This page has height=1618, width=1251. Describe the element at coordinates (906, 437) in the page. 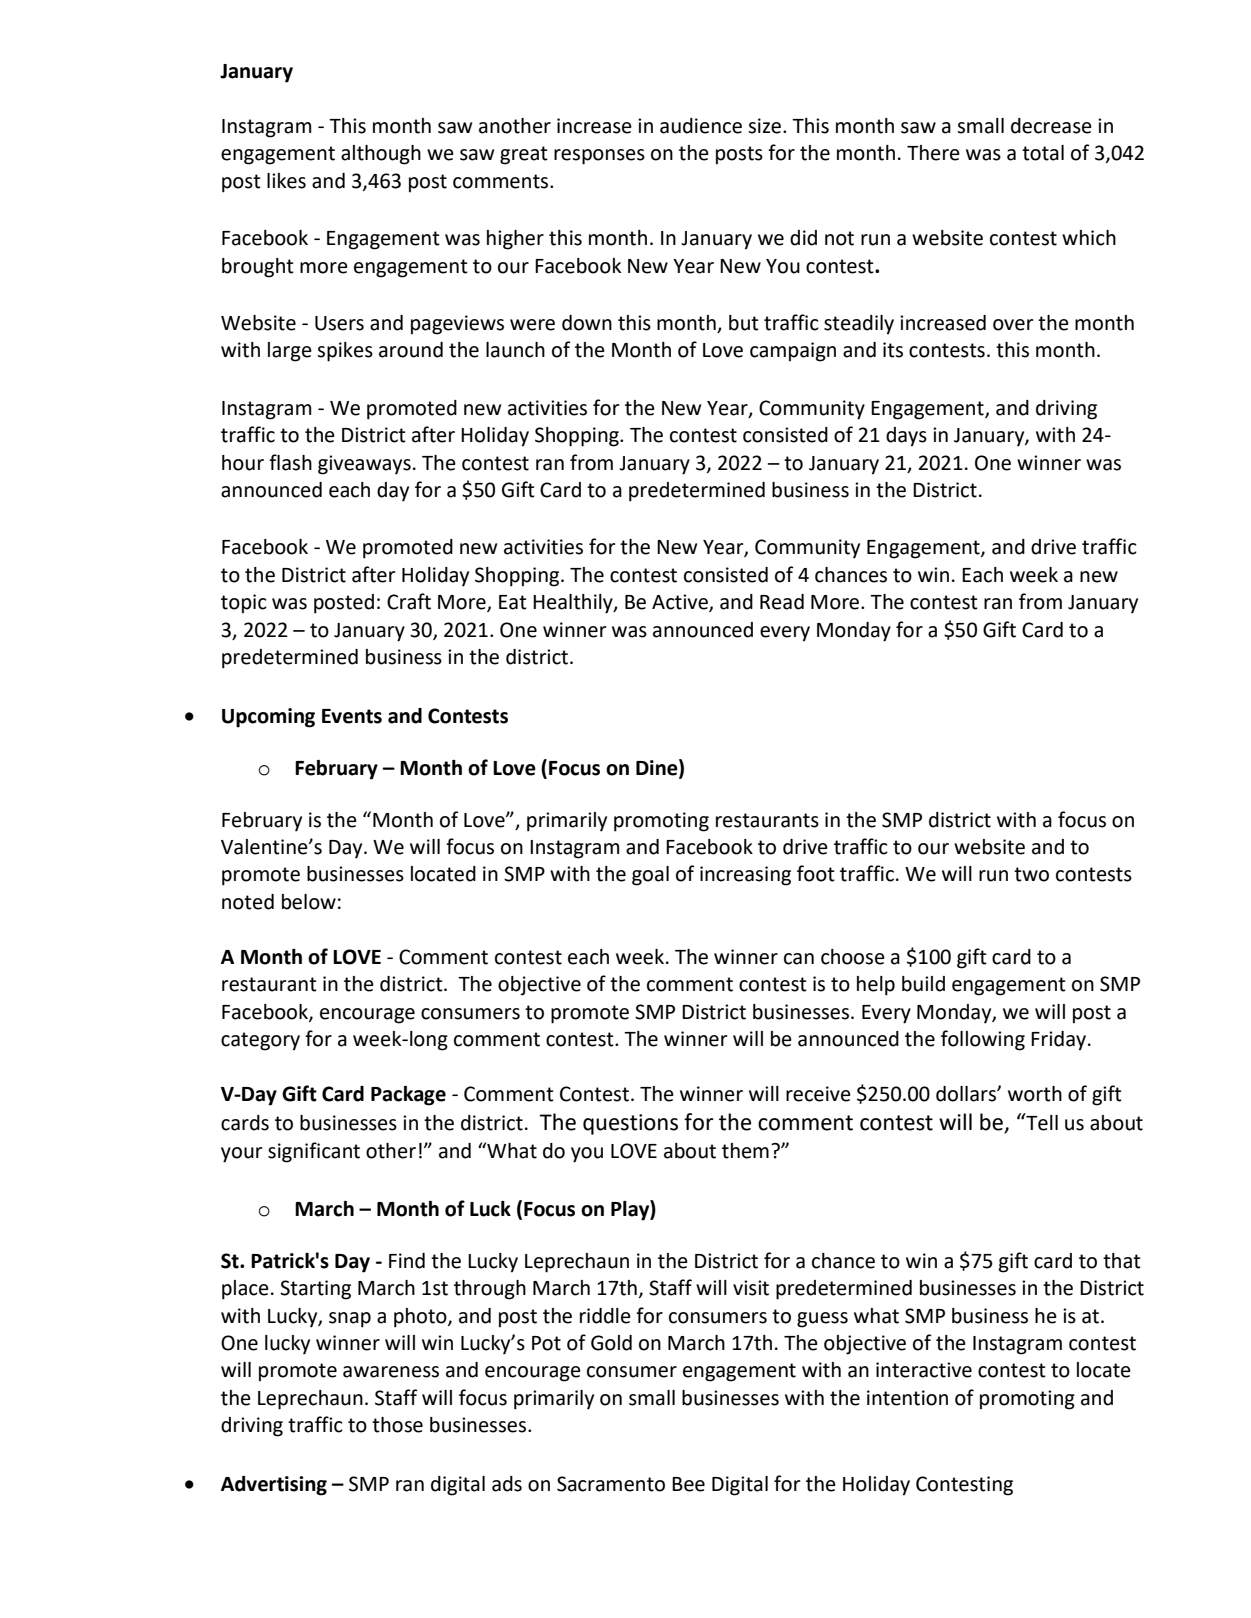

I see `days` at that location.
